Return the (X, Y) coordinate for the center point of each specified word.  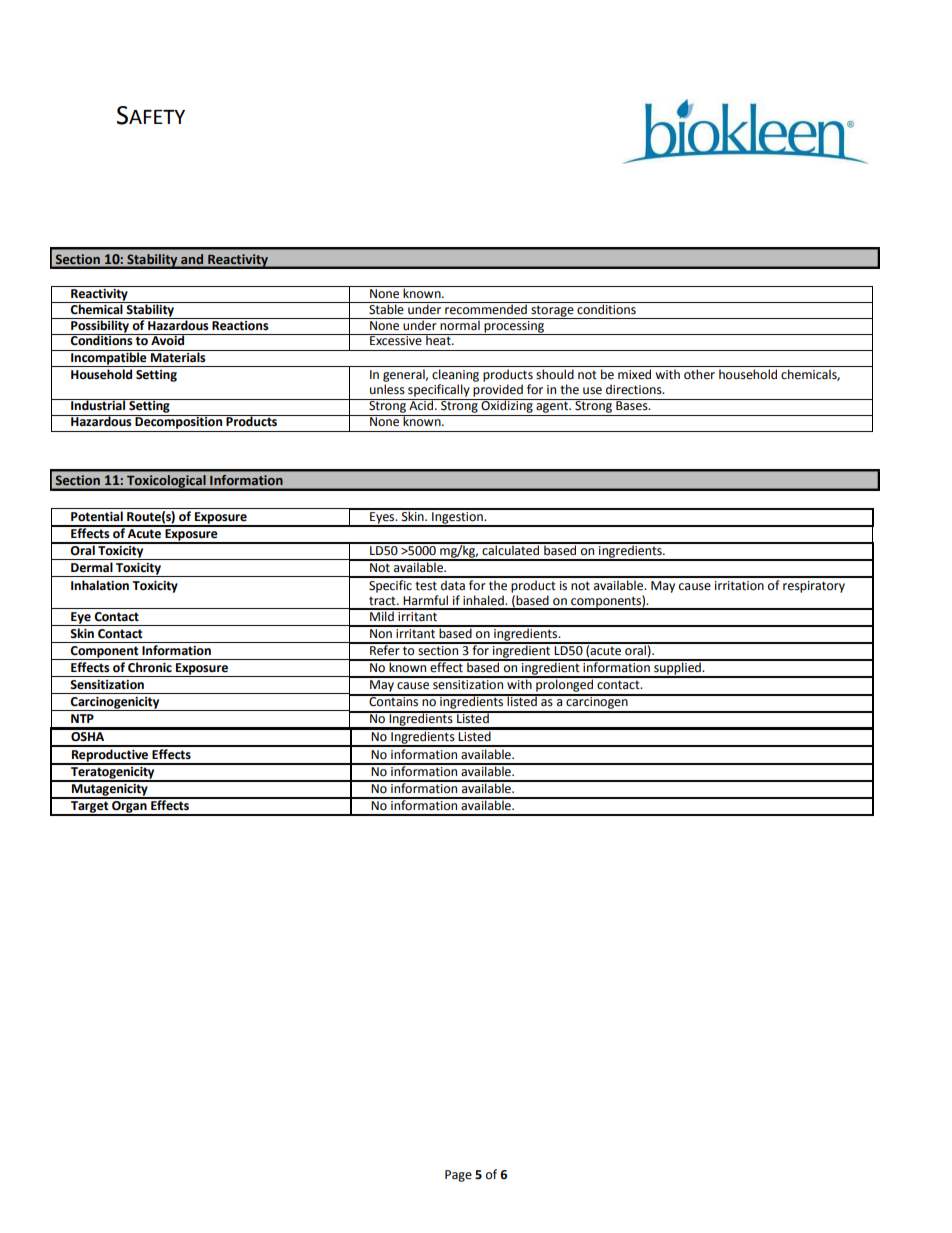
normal (460, 324)
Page (458, 1176)
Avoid (168, 340)
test (426, 586)
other (699, 374)
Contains (394, 701)
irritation (739, 586)
